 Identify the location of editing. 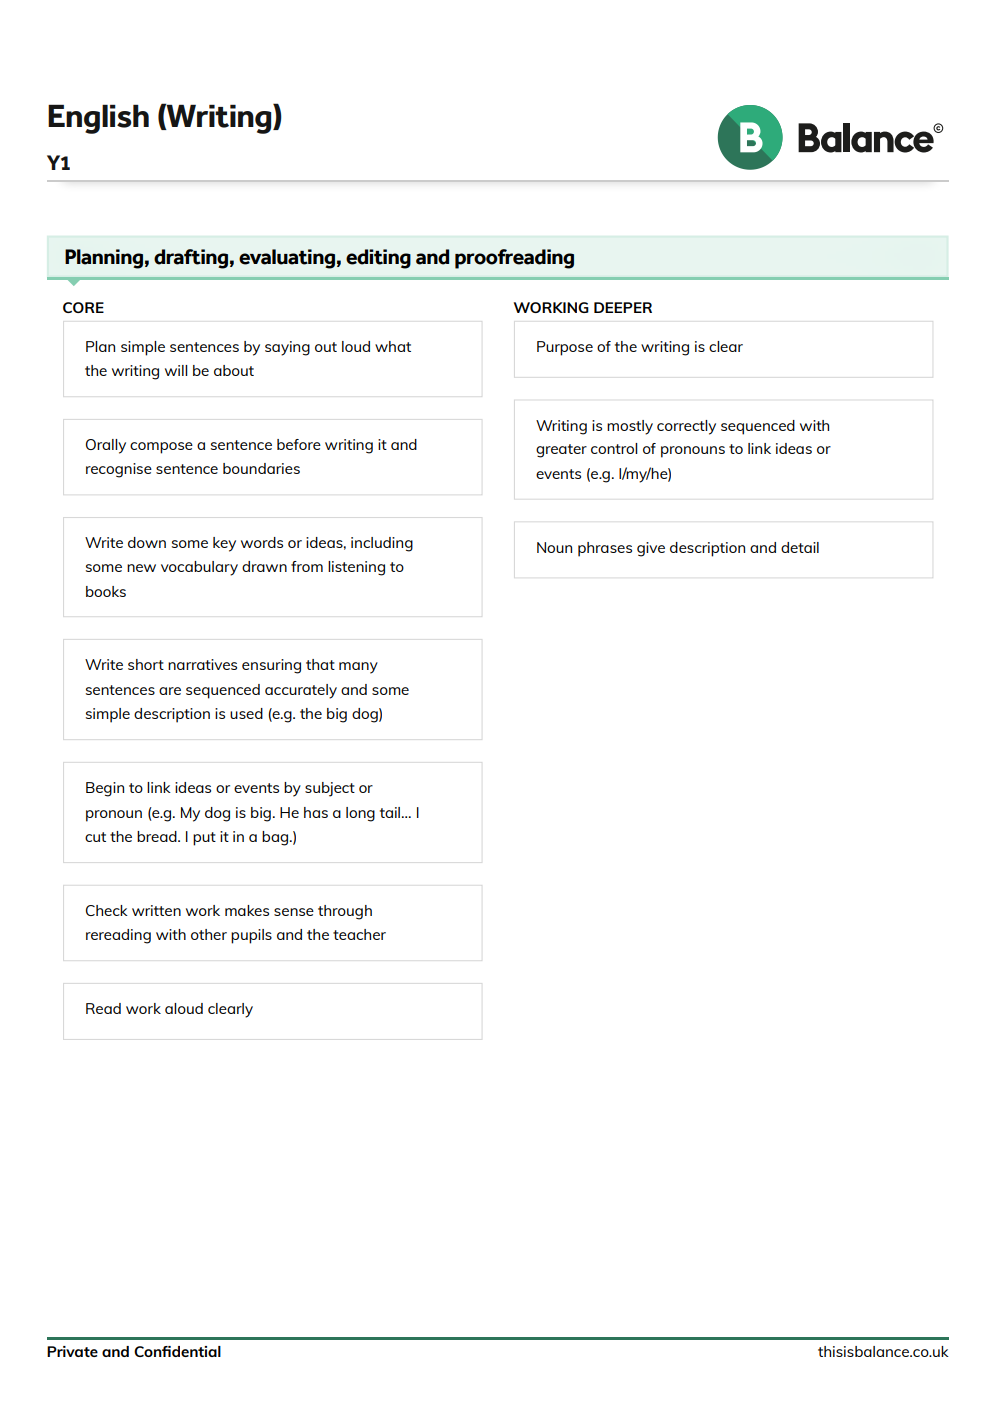
(378, 259).
